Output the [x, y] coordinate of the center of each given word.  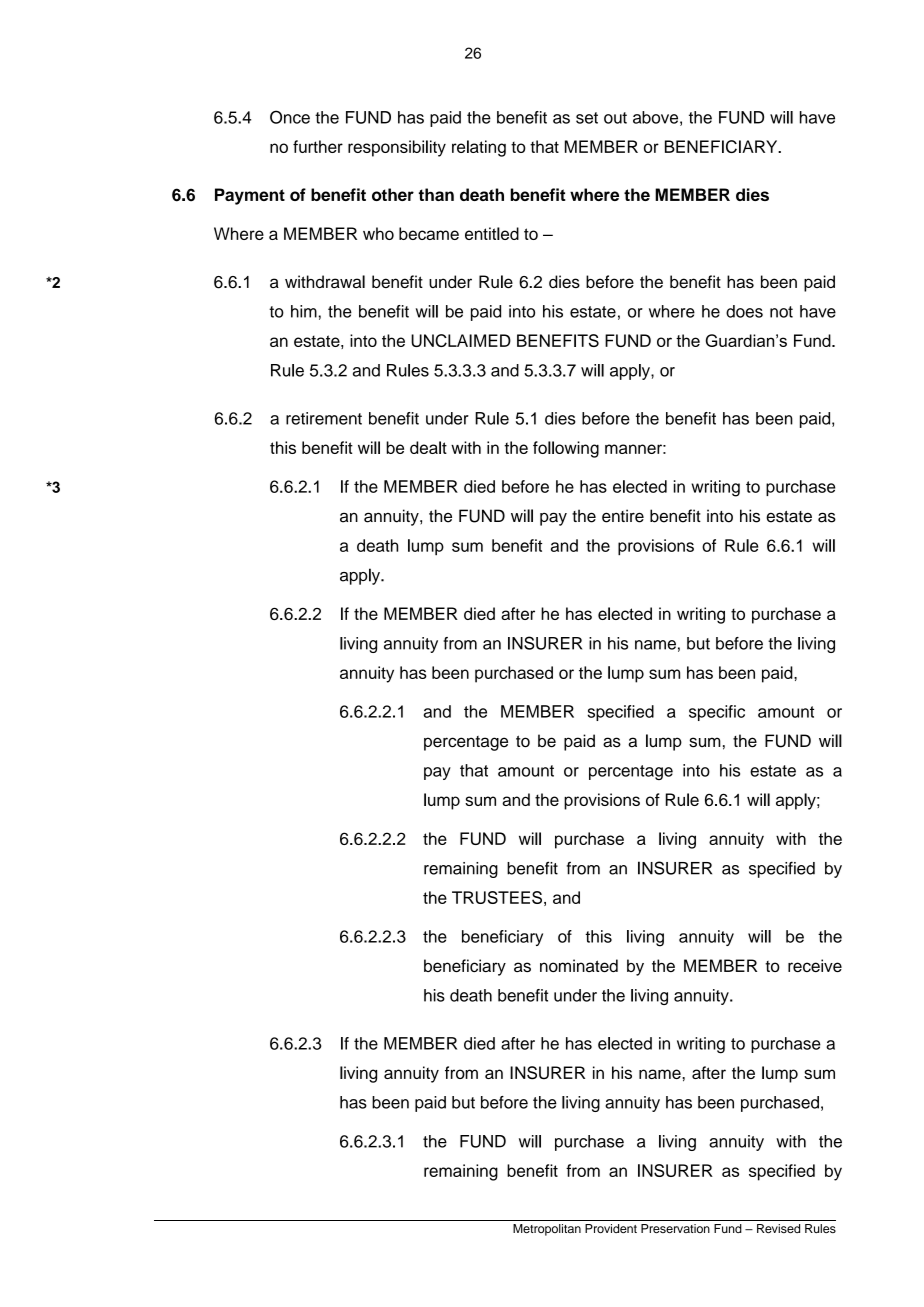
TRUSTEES [497, 897]
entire [623, 516]
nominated [579, 965]
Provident [611, 1228]
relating [479, 148]
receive [815, 965]
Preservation [675, 1228]
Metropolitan [547, 1230]
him [304, 311]
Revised [778, 1228]
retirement [324, 418]
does [744, 311]
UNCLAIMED [461, 340]
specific [717, 713]
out [615, 118]
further [318, 146]
